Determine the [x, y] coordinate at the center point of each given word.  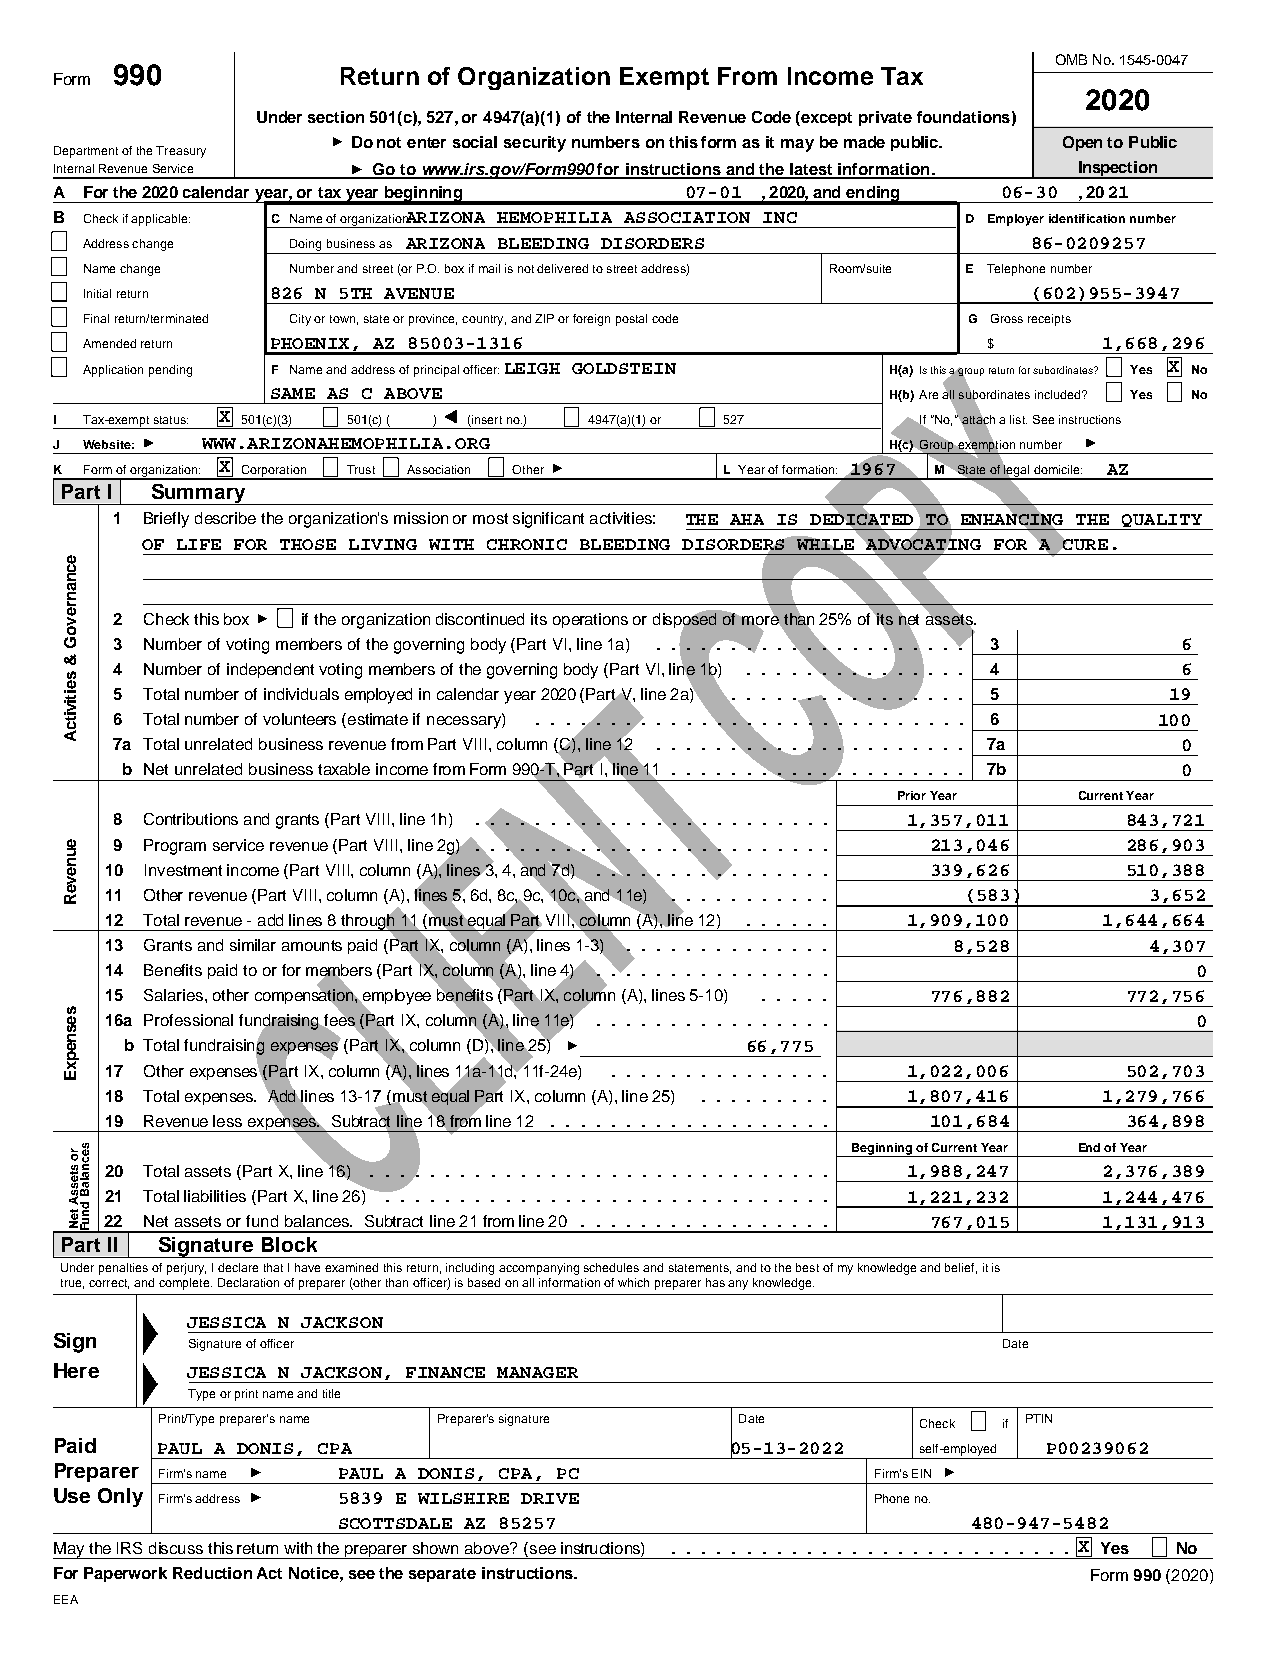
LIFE [199, 544]
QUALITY [1162, 522]
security [535, 144]
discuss [176, 1548]
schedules [611, 1267]
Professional [188, 1020]
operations [590, 620]
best [807, 1267]
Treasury [181, 152]
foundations [963, 117]
